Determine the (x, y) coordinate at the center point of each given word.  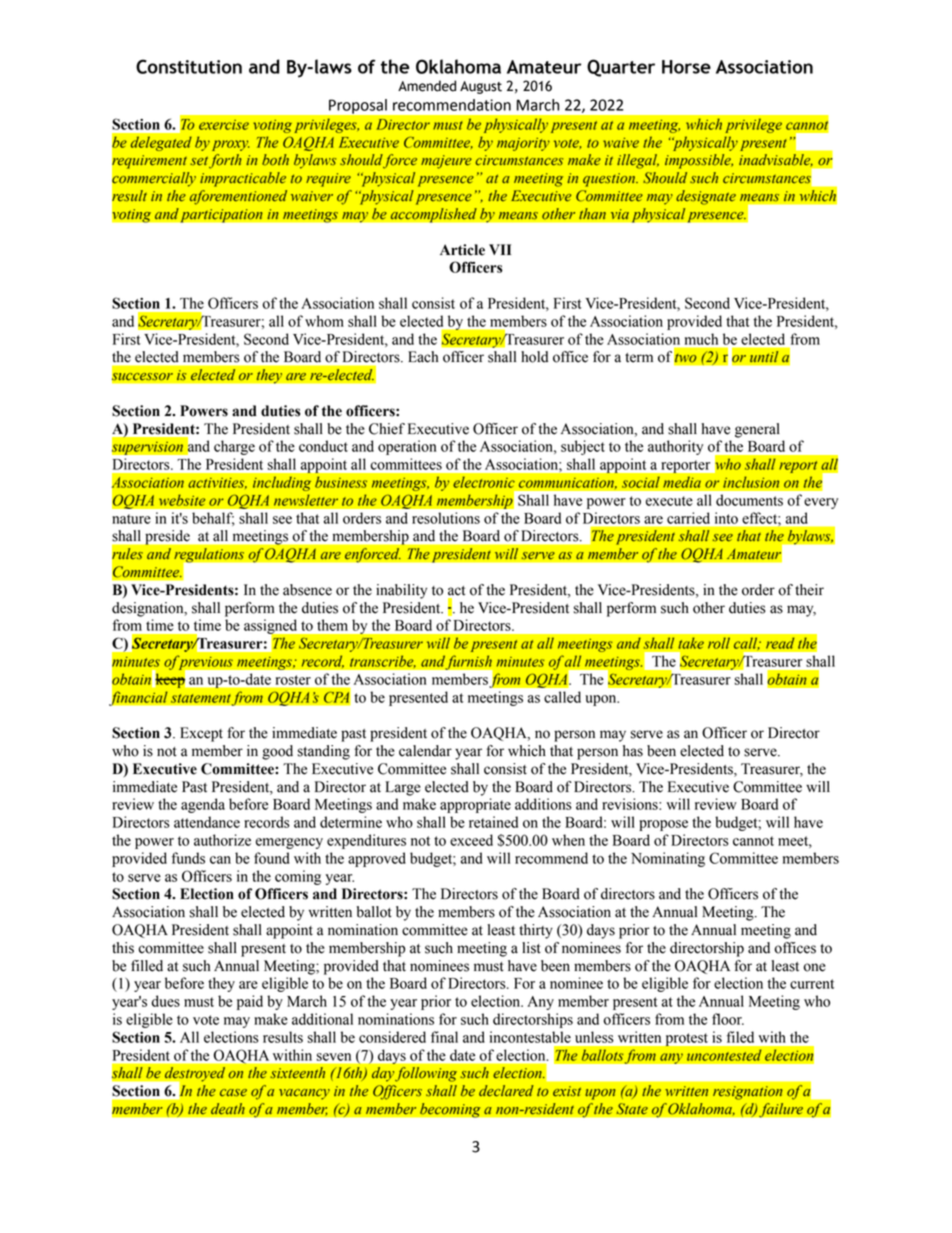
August (481, 87)
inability (401, 591)
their (809, 590)
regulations (209, 555)
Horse (686, 67)
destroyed (194, 1075)
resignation (748, 1093)
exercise (224, 125)
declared (506, 1091)
